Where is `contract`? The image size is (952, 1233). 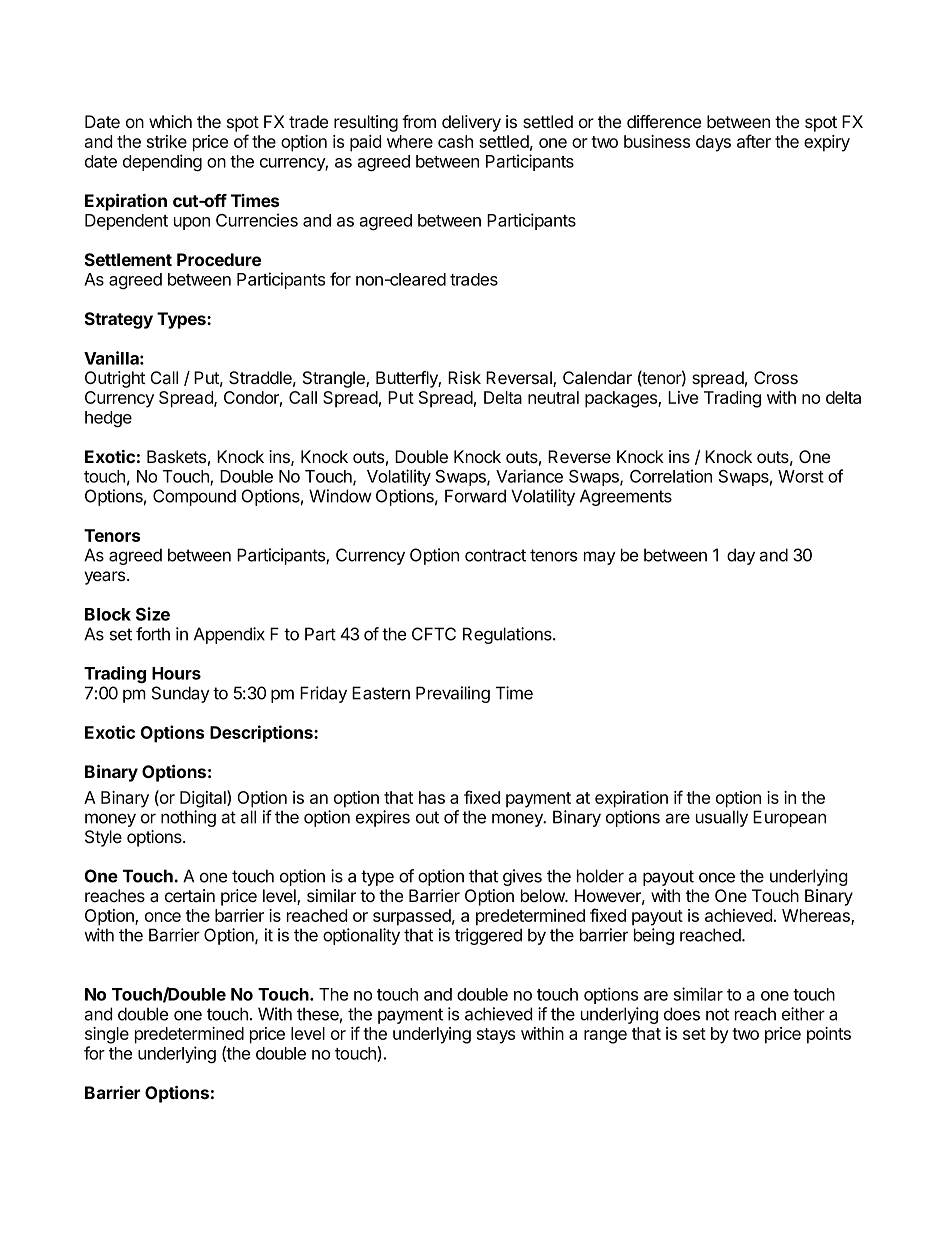 contract is located at coordinates (495, 555).
